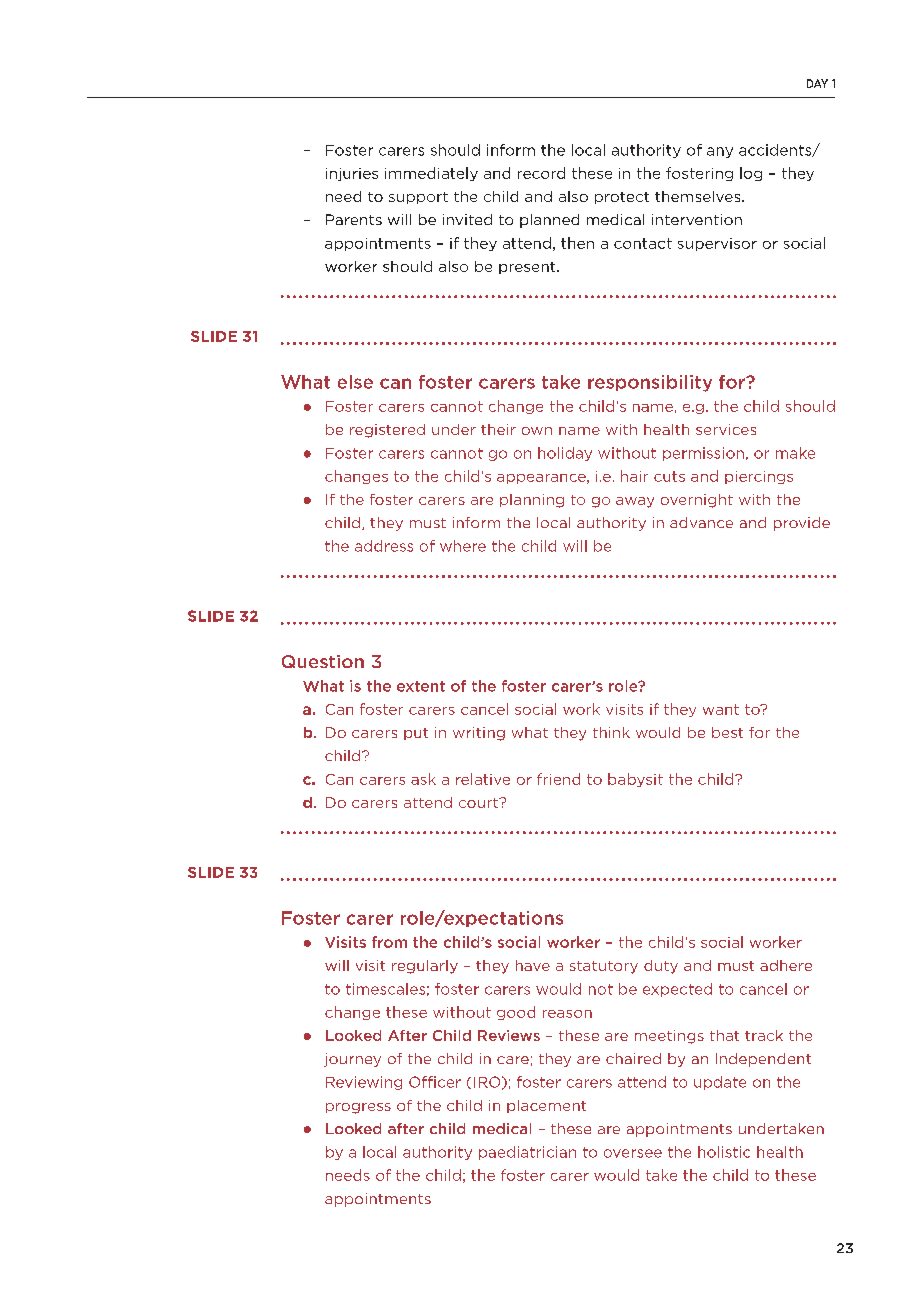 Image resolution: width=924 pixels, height=1308 pixels. What do you see at coordinates (759, 477) in the screenshot?
I see `piercings` at bounding box center [759, 477].
